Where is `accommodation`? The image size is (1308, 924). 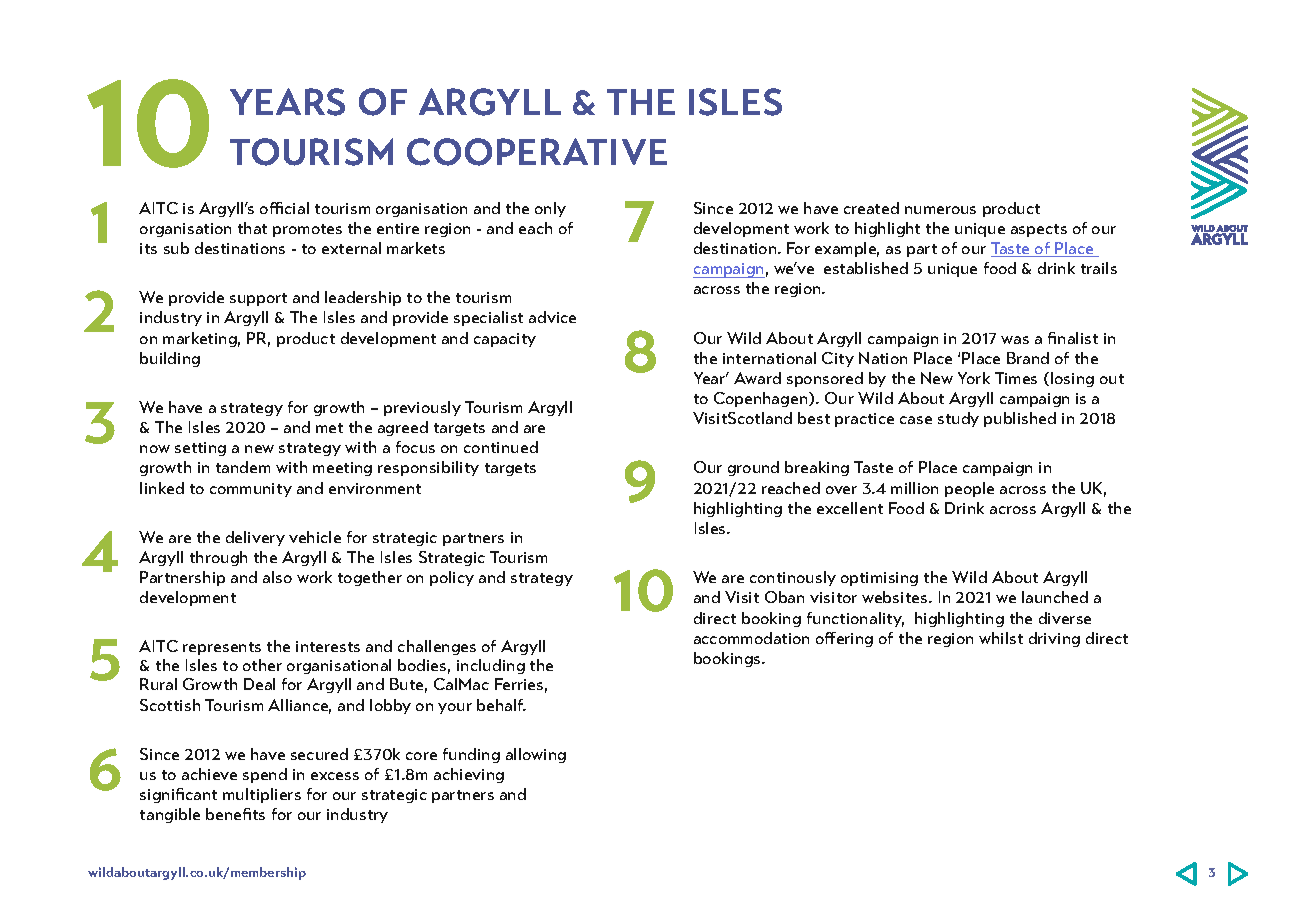
accommodation is located at coordinates (751, 638).
